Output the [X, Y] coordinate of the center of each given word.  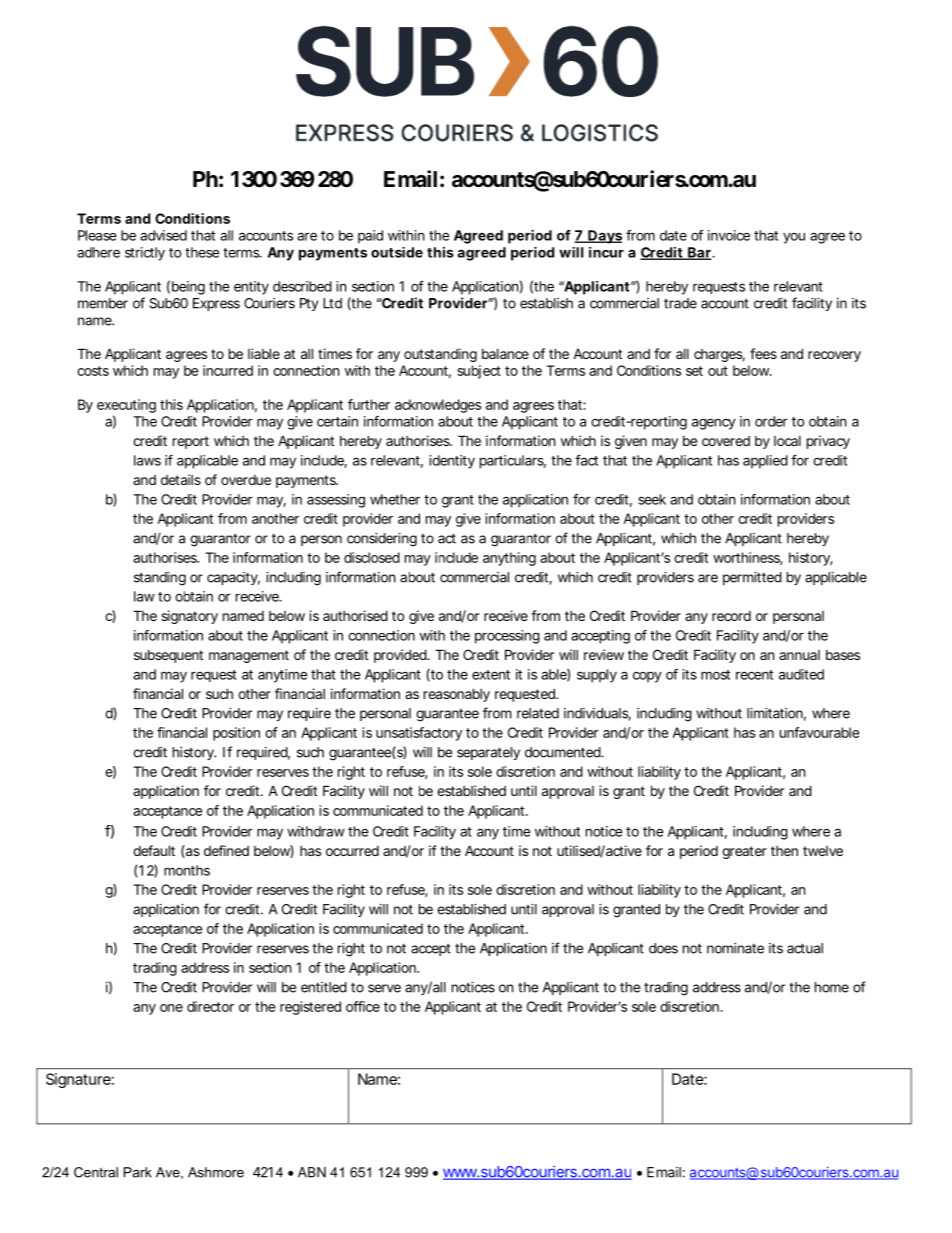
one [171, 1008]
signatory [189, 617]
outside [397, 252]
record [731, 616]
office [363, 1006]
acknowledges [438, 406]
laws [147, 460]
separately [488, 753]
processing [507, 637]
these [202, 252]
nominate [735, 948]
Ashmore [216, 1172]
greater [744, 852]
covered [726, 441]
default [154, 850]
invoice [729, 235]
